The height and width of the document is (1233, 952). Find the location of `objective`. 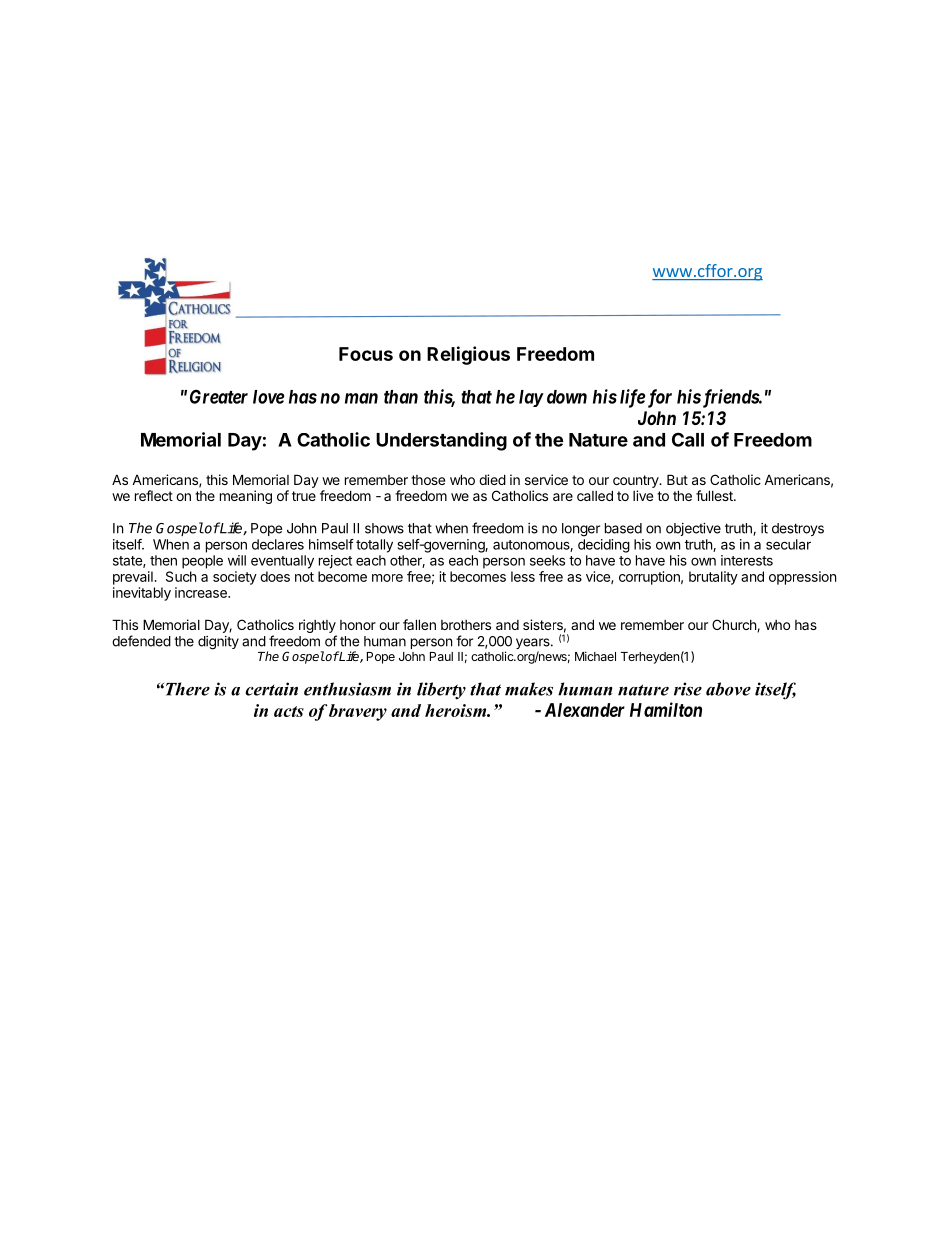

objective is located at coordinates (693, 529).
